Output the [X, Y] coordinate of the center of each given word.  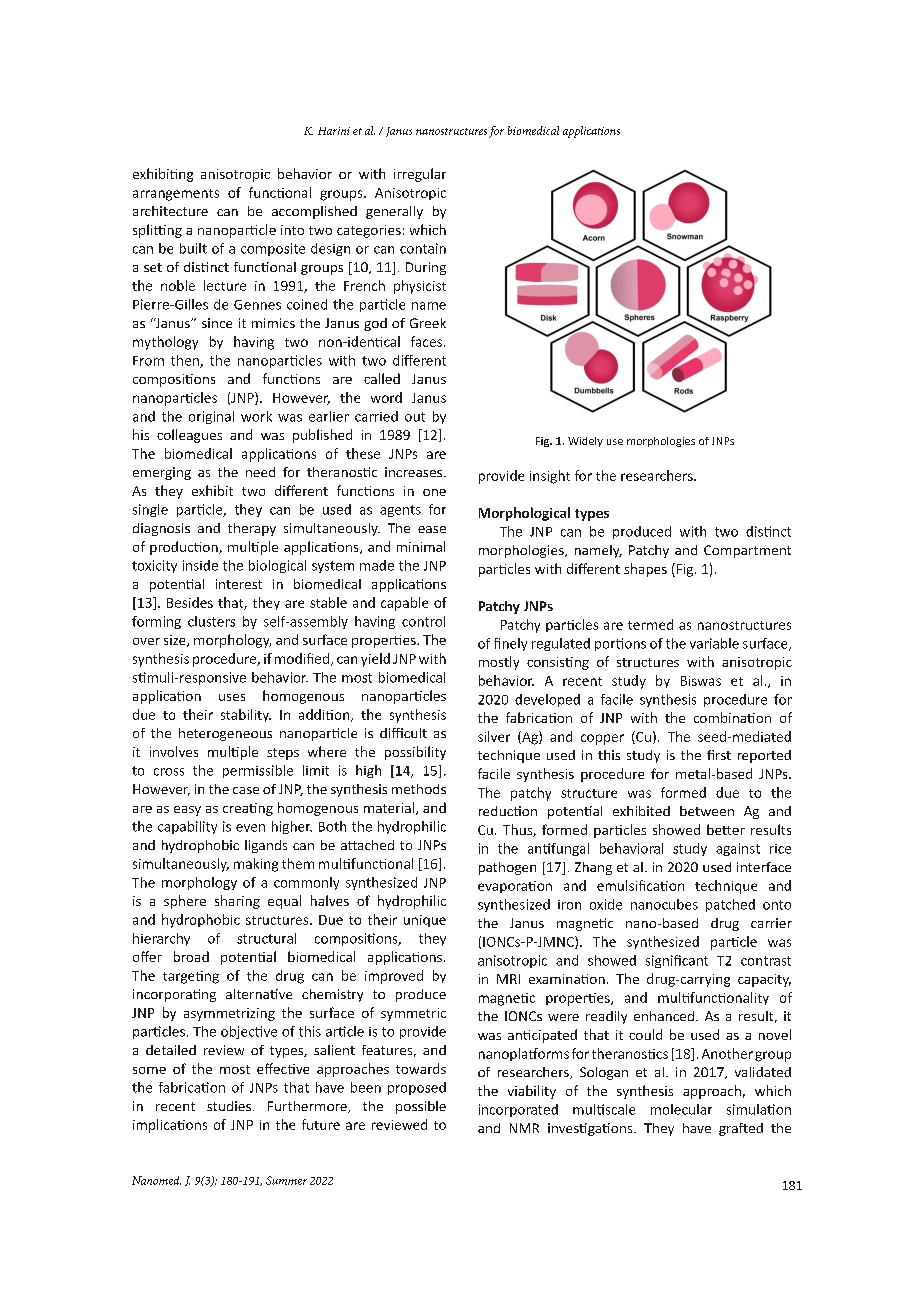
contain [423, 248]
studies [229, 1106]
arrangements [176, 195]
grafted [741, 1129]
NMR [524, 1128]
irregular [420, 175]
